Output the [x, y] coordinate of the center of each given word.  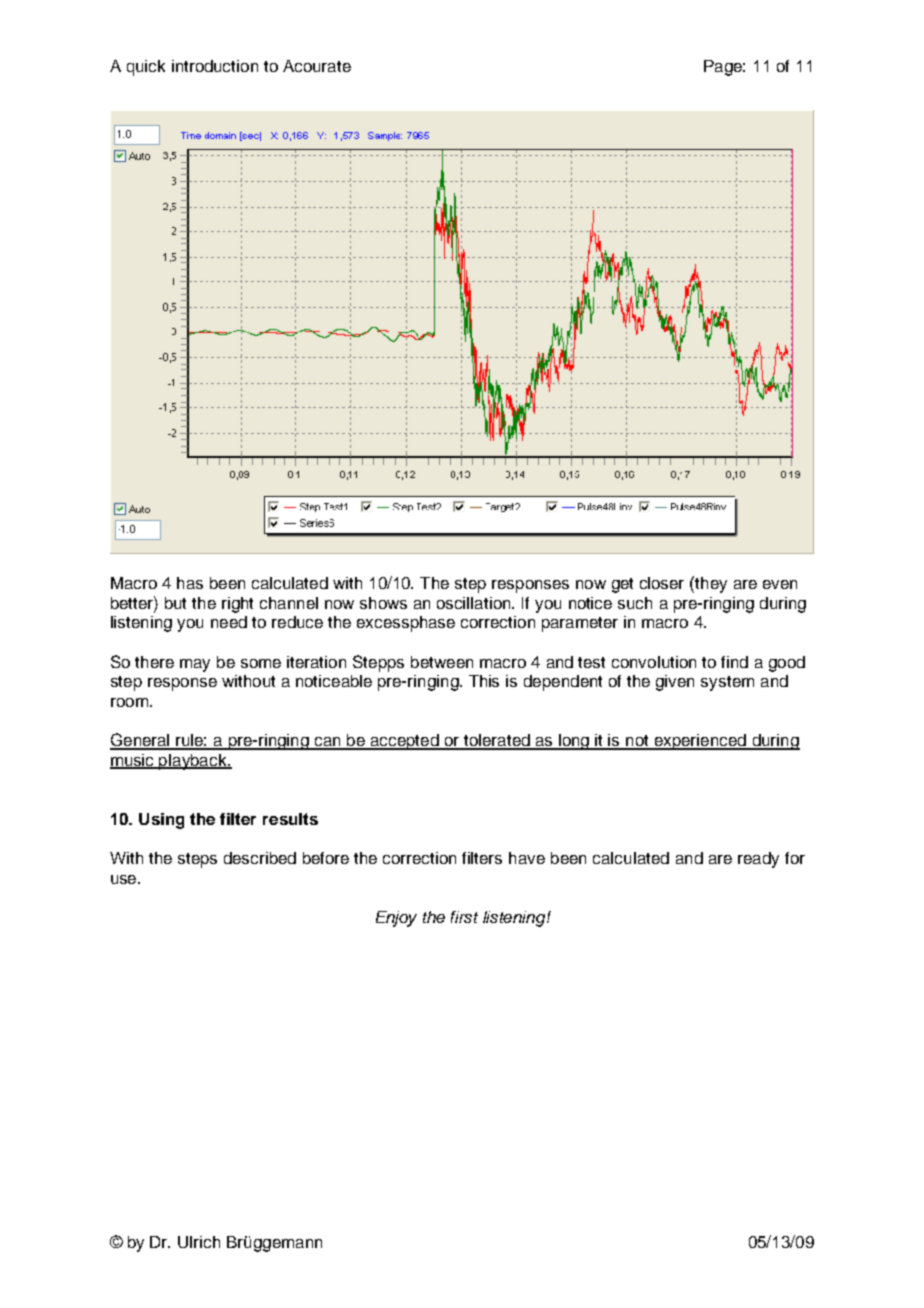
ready [758, 860]
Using [161, 821]
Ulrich [199, 1242]
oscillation [475, 603]
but [175, 603]
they [710, 584]
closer [662, 583]
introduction [215, 66]
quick [146, 68]
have [527, 858]
